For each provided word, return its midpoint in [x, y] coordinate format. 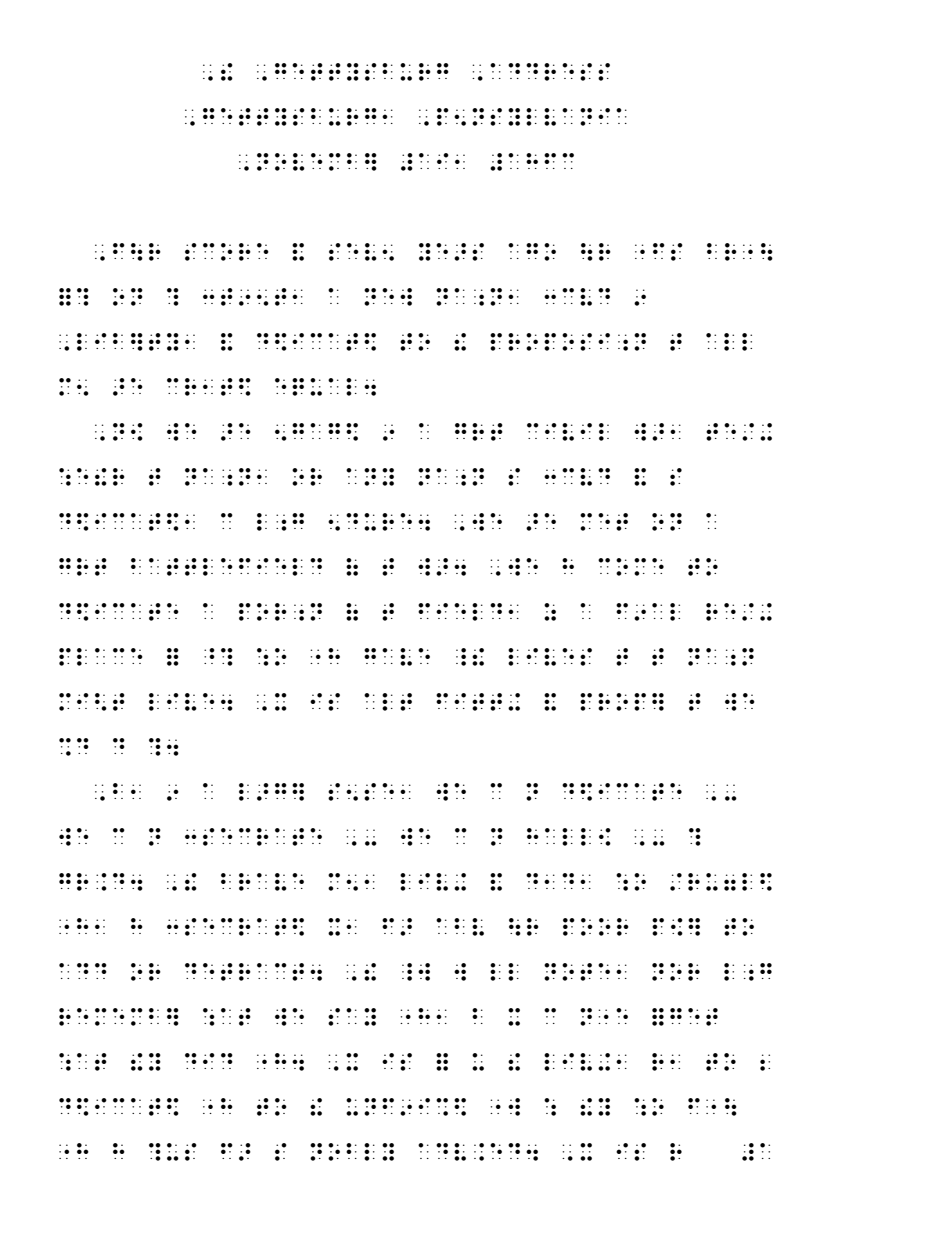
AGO [532, 252]
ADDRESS [550, 72]
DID [209, 1061]
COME [631, 567]
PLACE [101, 657]
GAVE [397, 657]
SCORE [227, 252]
